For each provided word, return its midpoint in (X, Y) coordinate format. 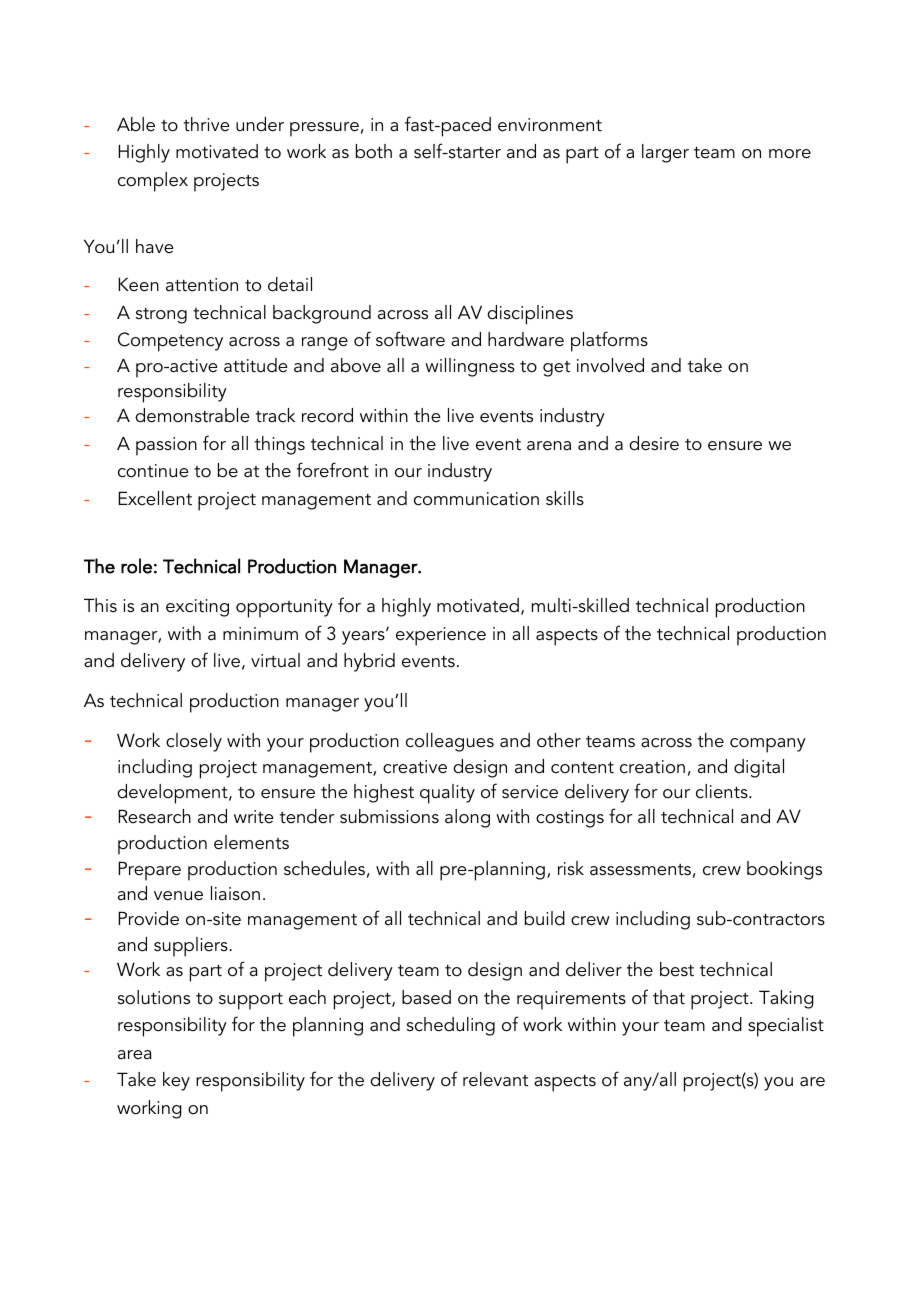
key (176, 1081)
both (374, 151)
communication (476, 499)
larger (665, 153)
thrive (207, 124)
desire (654, 443)
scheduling (451, 1026)
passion (166, 446)
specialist (786, 1027)
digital (759, 768)
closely (194, 742)
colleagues (450, 742)
